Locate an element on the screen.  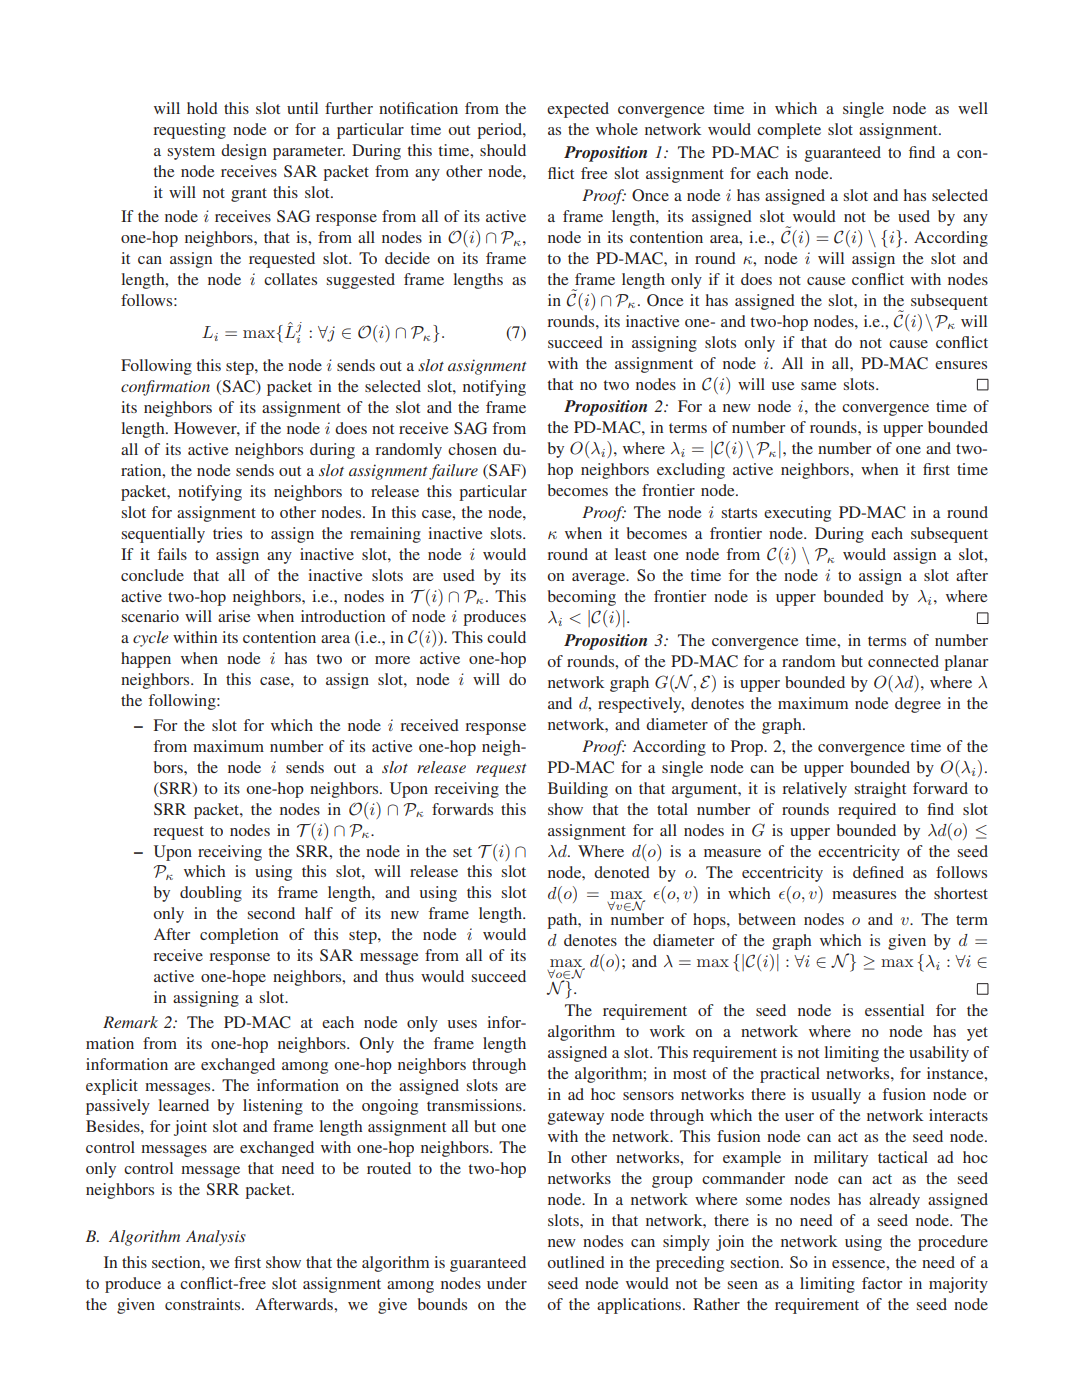
system is located at coordinates (191, 153).
